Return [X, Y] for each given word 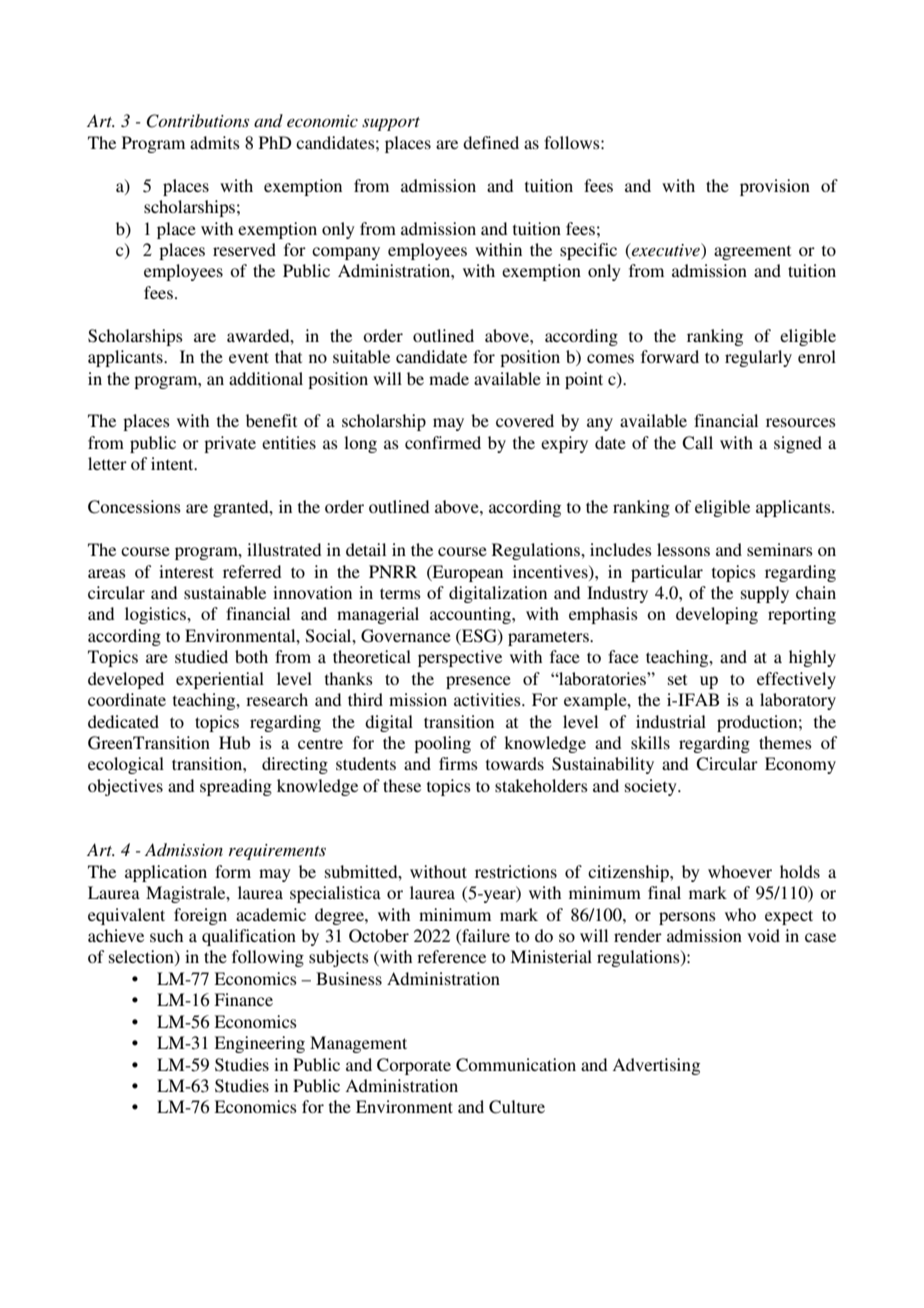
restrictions [516, 871]
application [166, 873]
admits [215, 142]
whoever [740, 871]
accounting [471, 615]
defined [491, 142]
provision [775, 187]
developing [717, 615]
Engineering [259, 1044]
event [249, 357]
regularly [758, 358]
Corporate [414, 1066]
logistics [156, 615]
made [449, 378]
